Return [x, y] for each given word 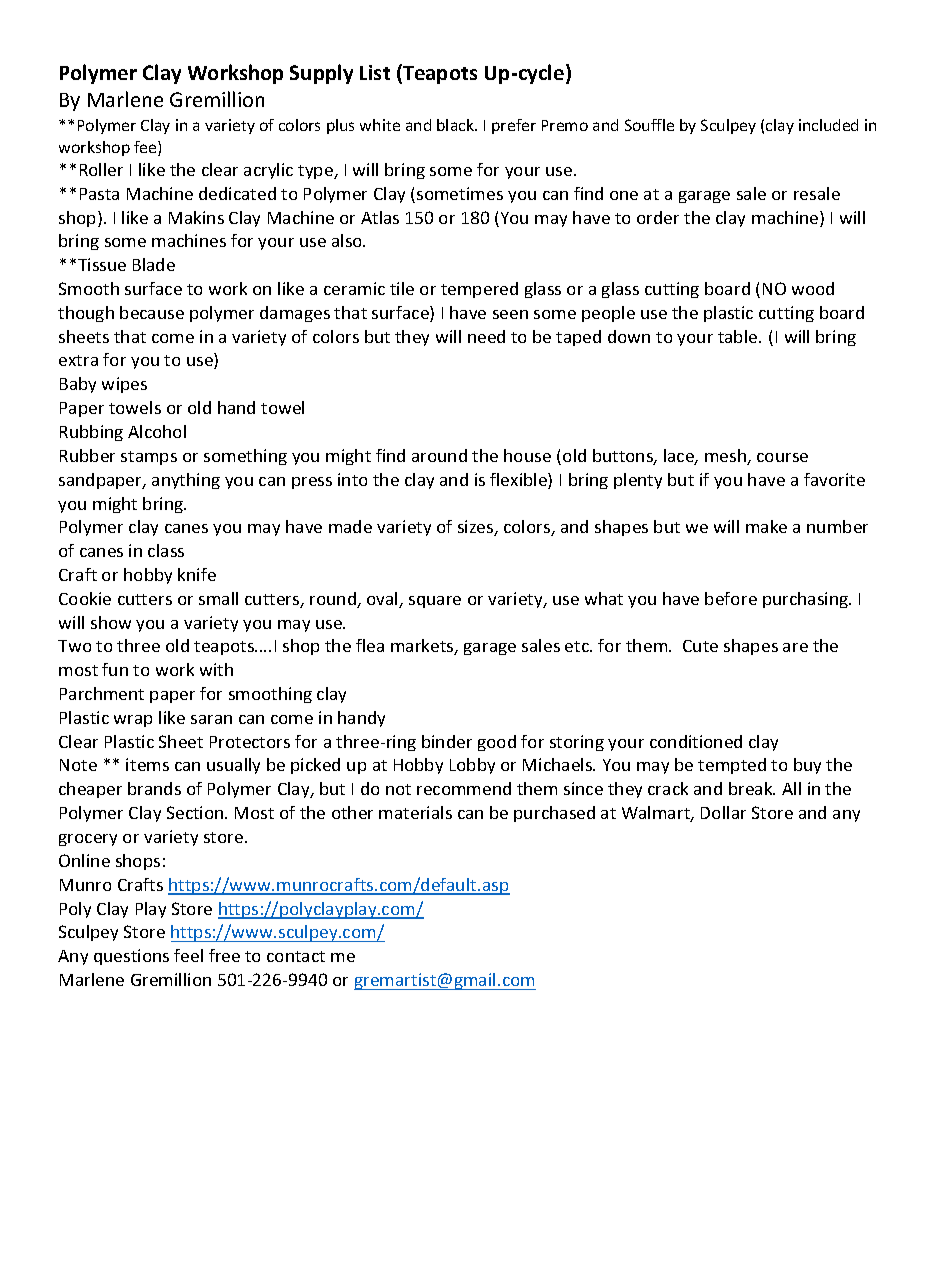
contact [296, 956]
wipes [124, 385]
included [828, 125]
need [486, 336]
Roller [101, 169]
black [456, 125]
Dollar [723, 812]
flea [370, 645]
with [216, 669]
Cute [700, 646]
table [739, 336]
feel [188, 955]
